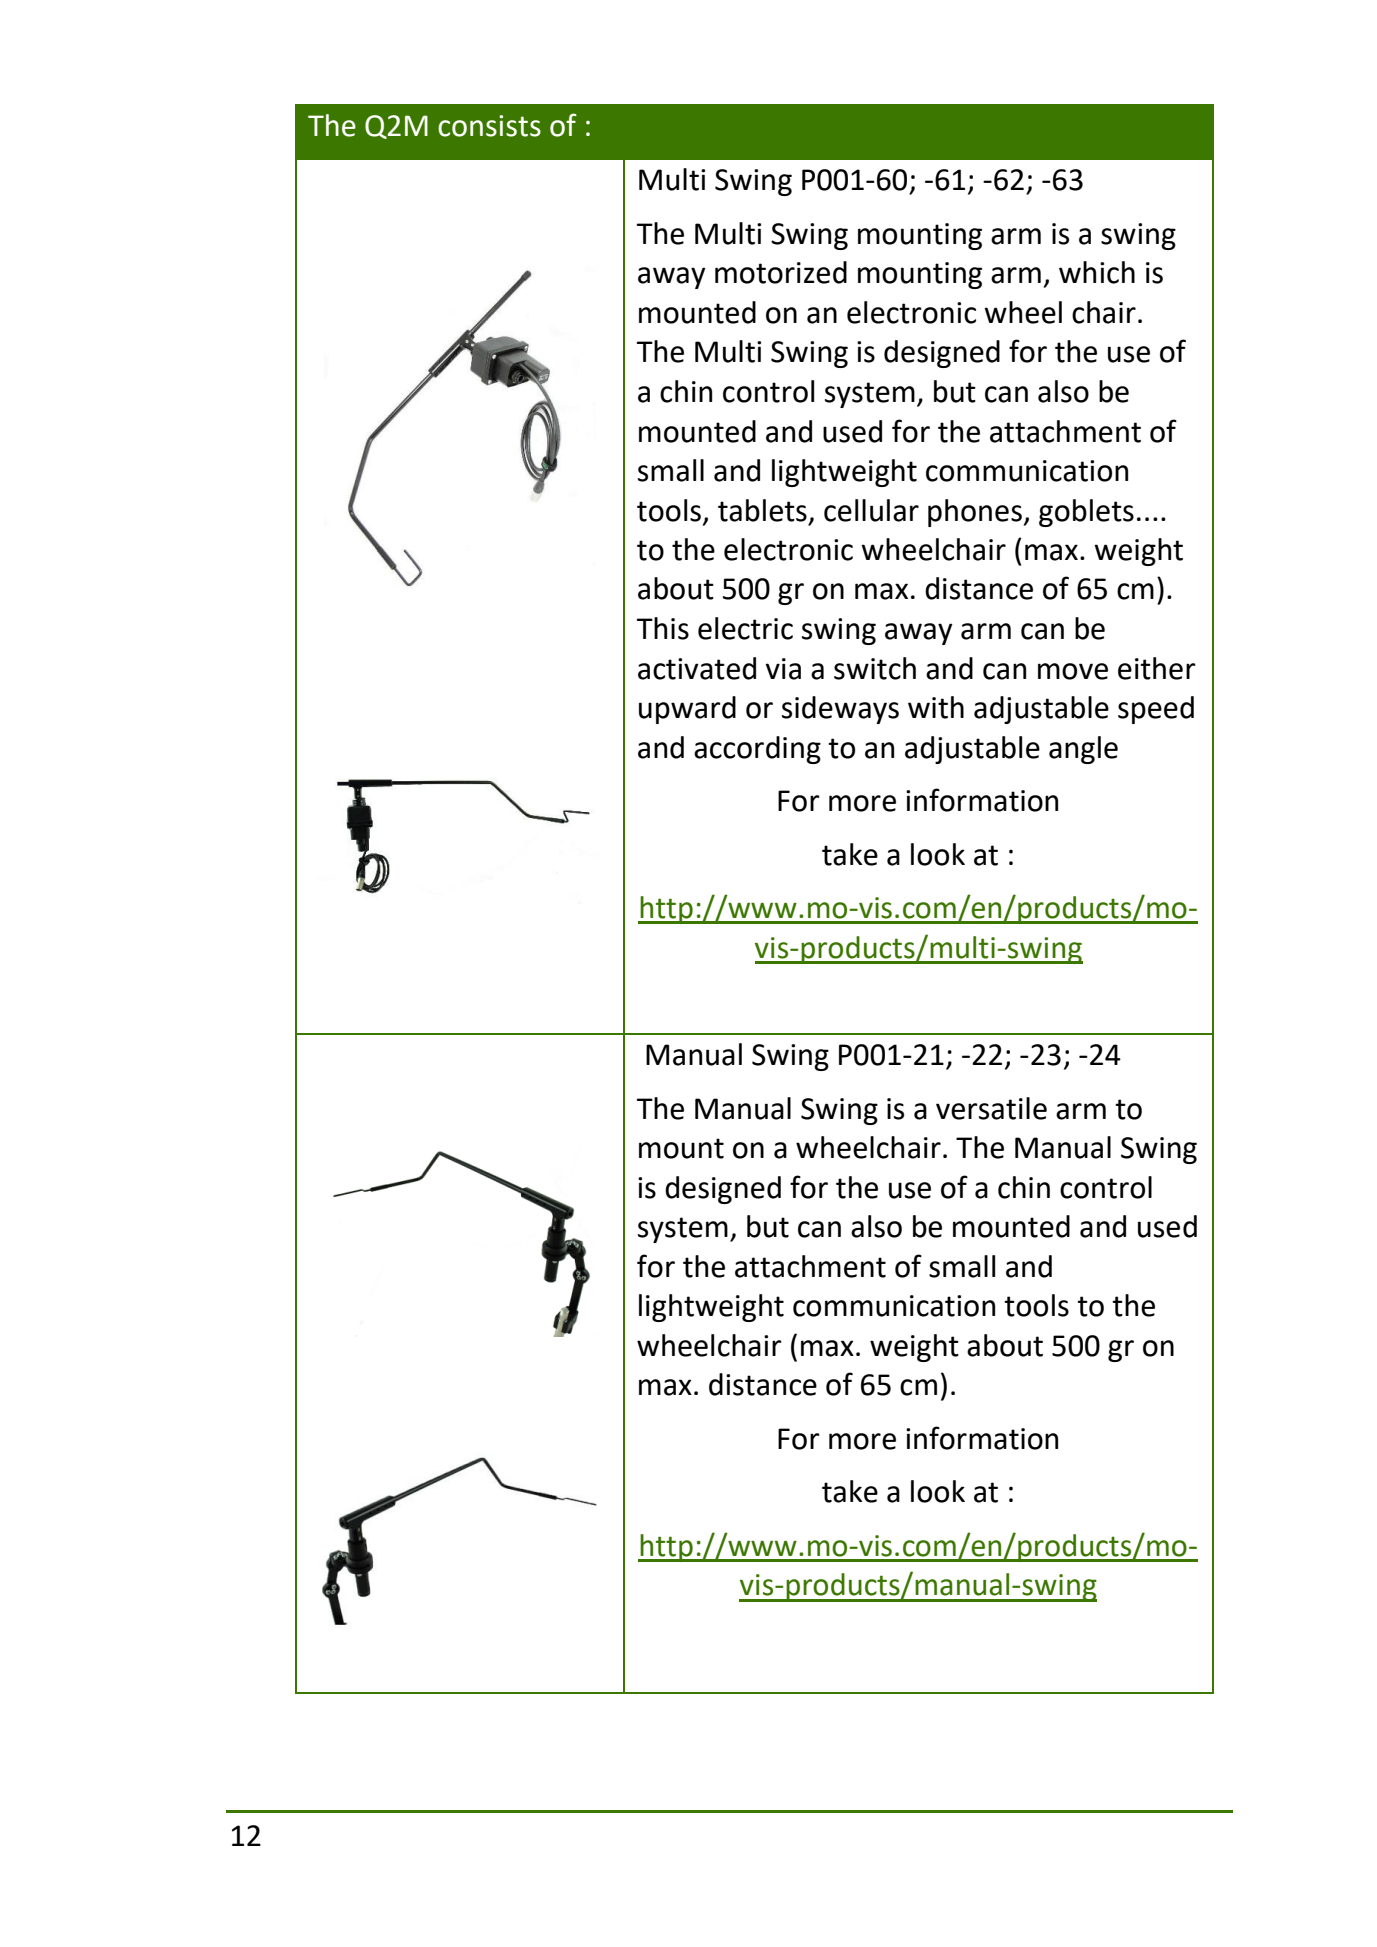  I want to click on angle, so click(1083, 750).
